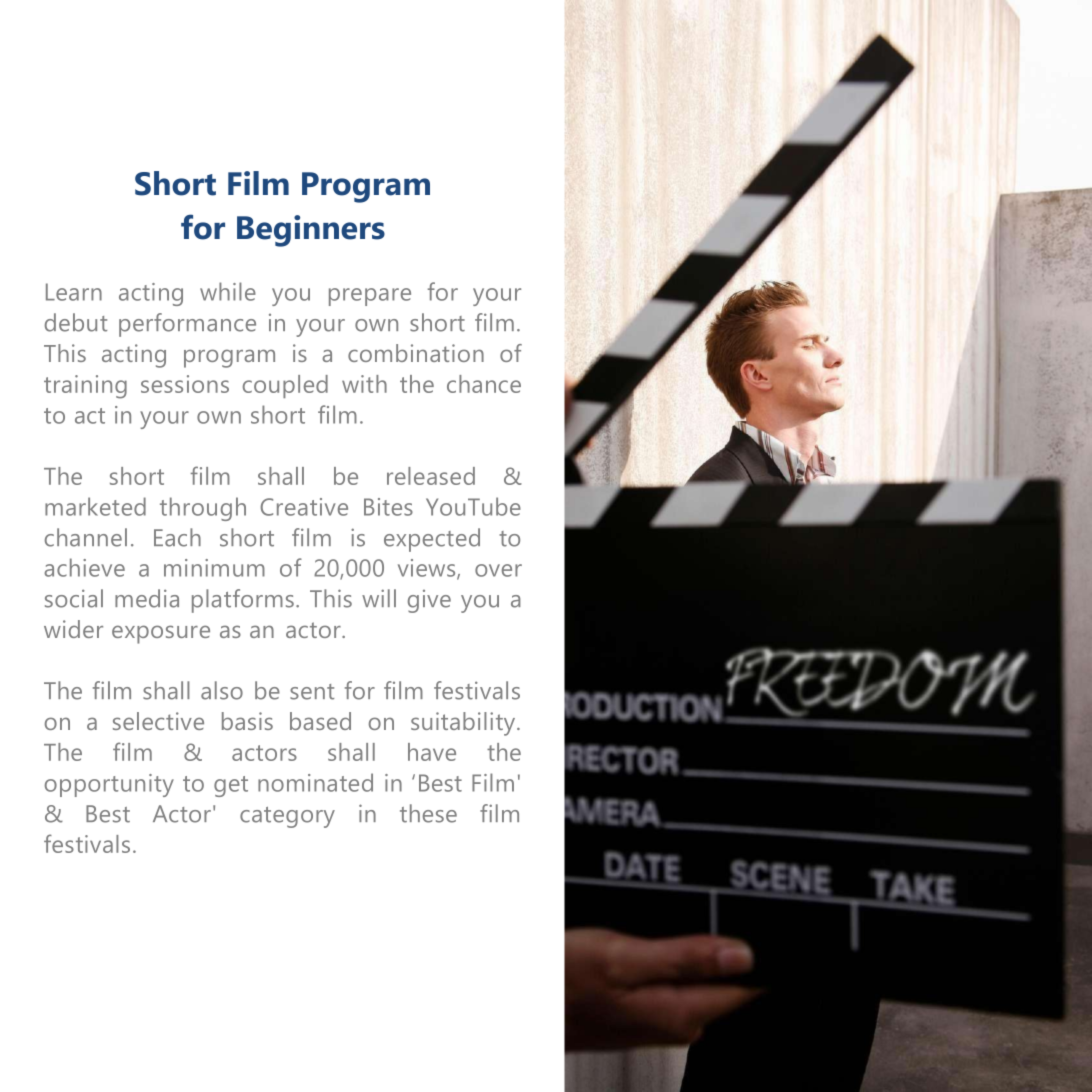 This page has height=1092, width=1092. Describe the element at coordinates (429, 601) in the page. I see `give` at that location.
